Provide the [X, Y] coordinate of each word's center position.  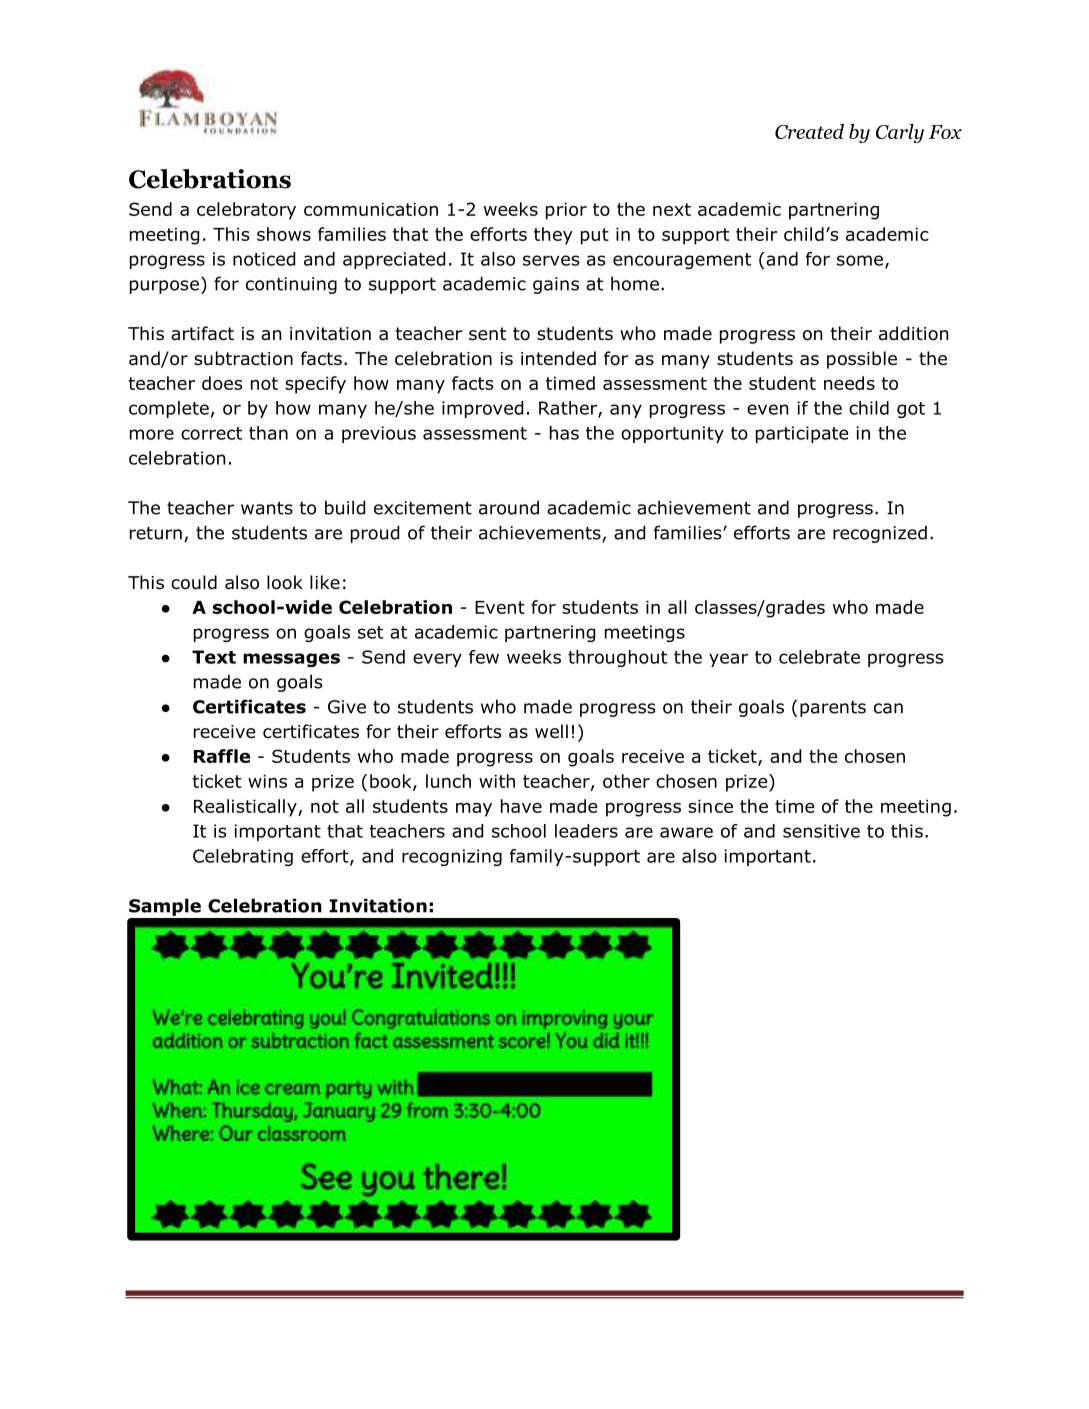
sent [487, 334]
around [509, 507]
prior [566, 211]
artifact [202, 333]
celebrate [819, 657]
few [484, 657]
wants [267, 508]
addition [913, 333]
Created [809, 131]
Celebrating [243, 857]
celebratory [246, 211]
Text [214, 657]
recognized [880, 534]
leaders [586, 831]
